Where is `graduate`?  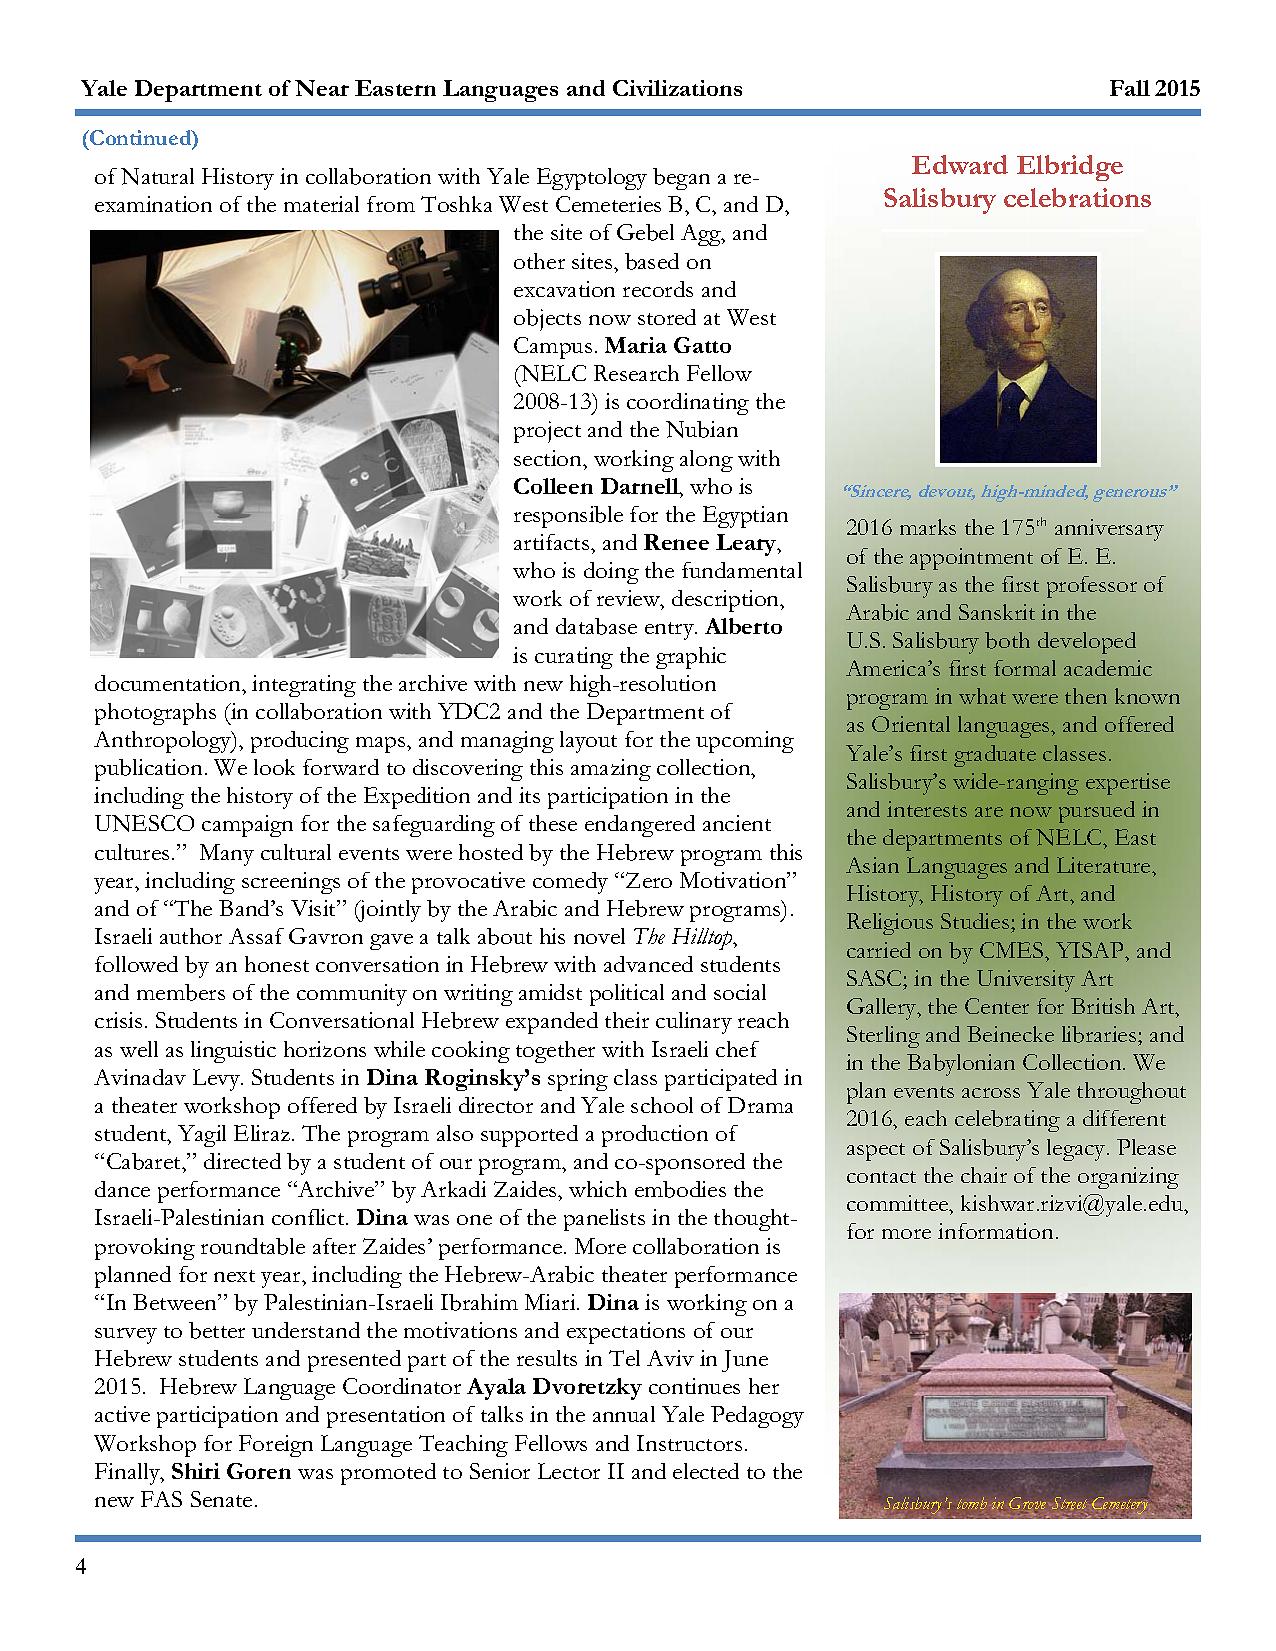
graduate is located at coordinates (995, 756).
